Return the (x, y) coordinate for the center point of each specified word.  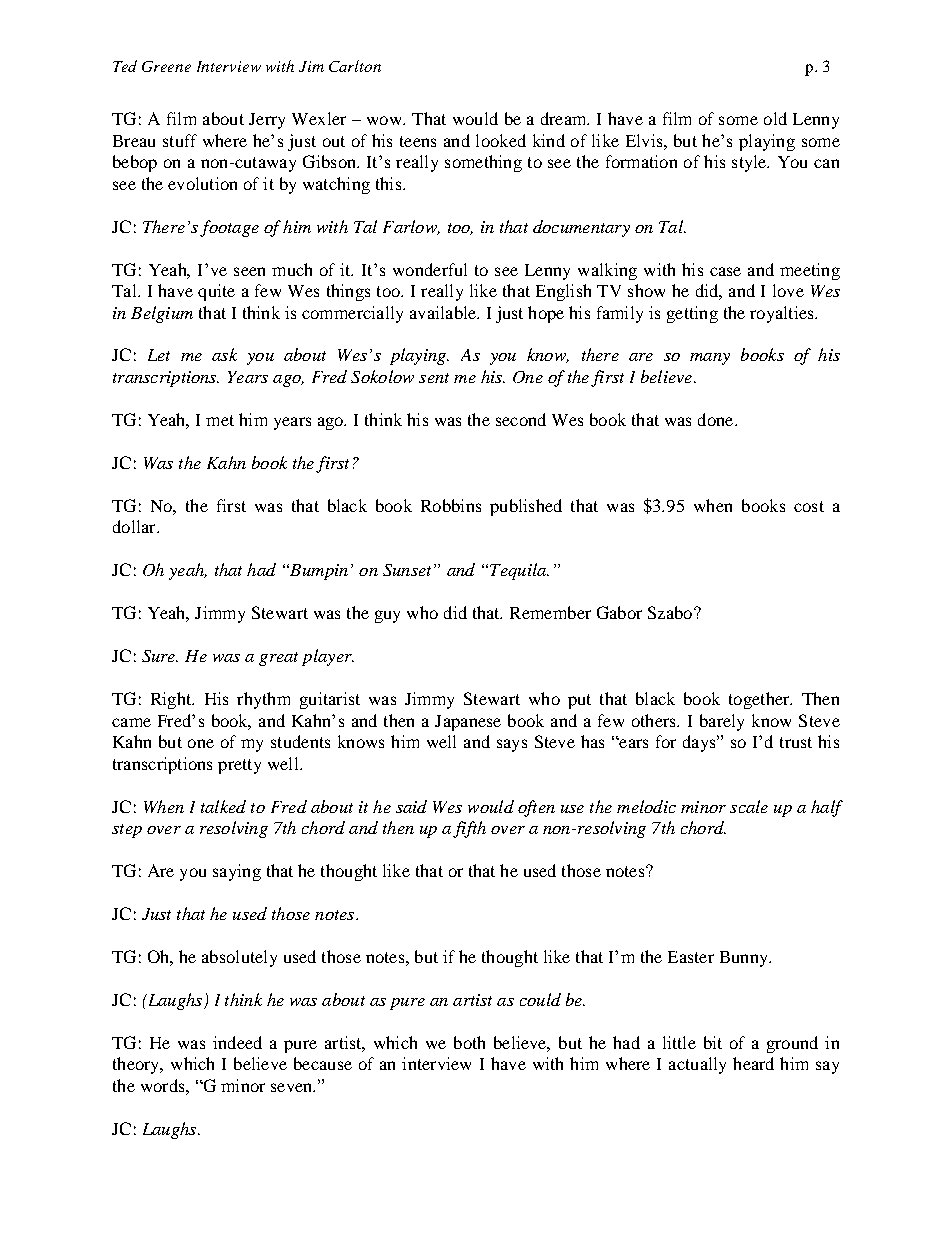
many (710, 359)
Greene (166, 66)
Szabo (671, 612)
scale (749, 806)
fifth (469, 829)
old (775, 118)
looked (501, 140)
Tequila (519, 571)
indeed (237, 1042)
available (444, 312)
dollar (135, 526)
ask (224, 354)
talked (223, 806)
